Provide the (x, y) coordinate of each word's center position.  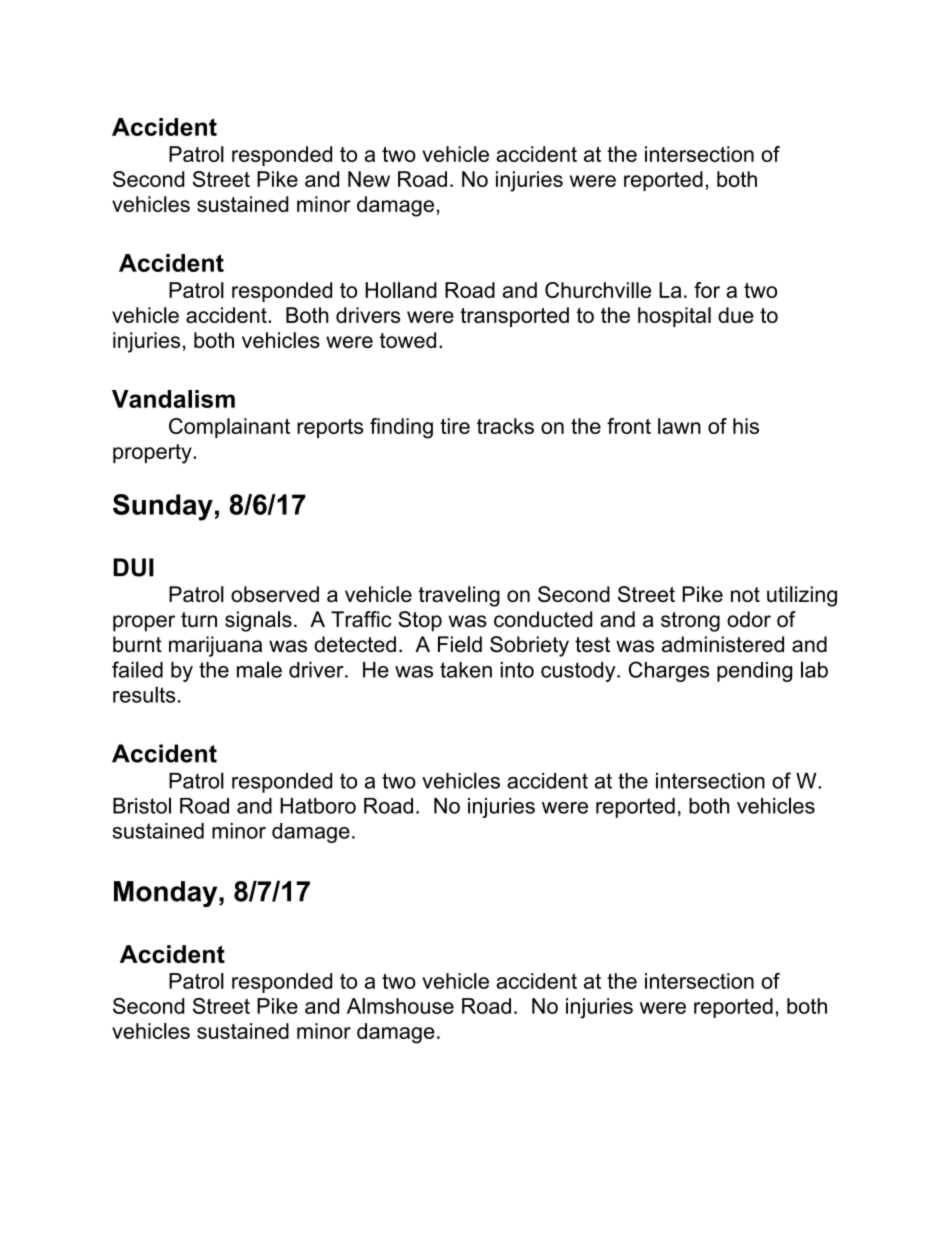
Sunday (163, 507)
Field (460, 644)
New (369, 179)
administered (723, 644)
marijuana (215, 646)
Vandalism (173, 399)
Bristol (142, 805)
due (736, 315)
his (746, 426)
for (707, 290)
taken (466, 670)
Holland (401, 290)
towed (408, 340)
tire (455, 426)
